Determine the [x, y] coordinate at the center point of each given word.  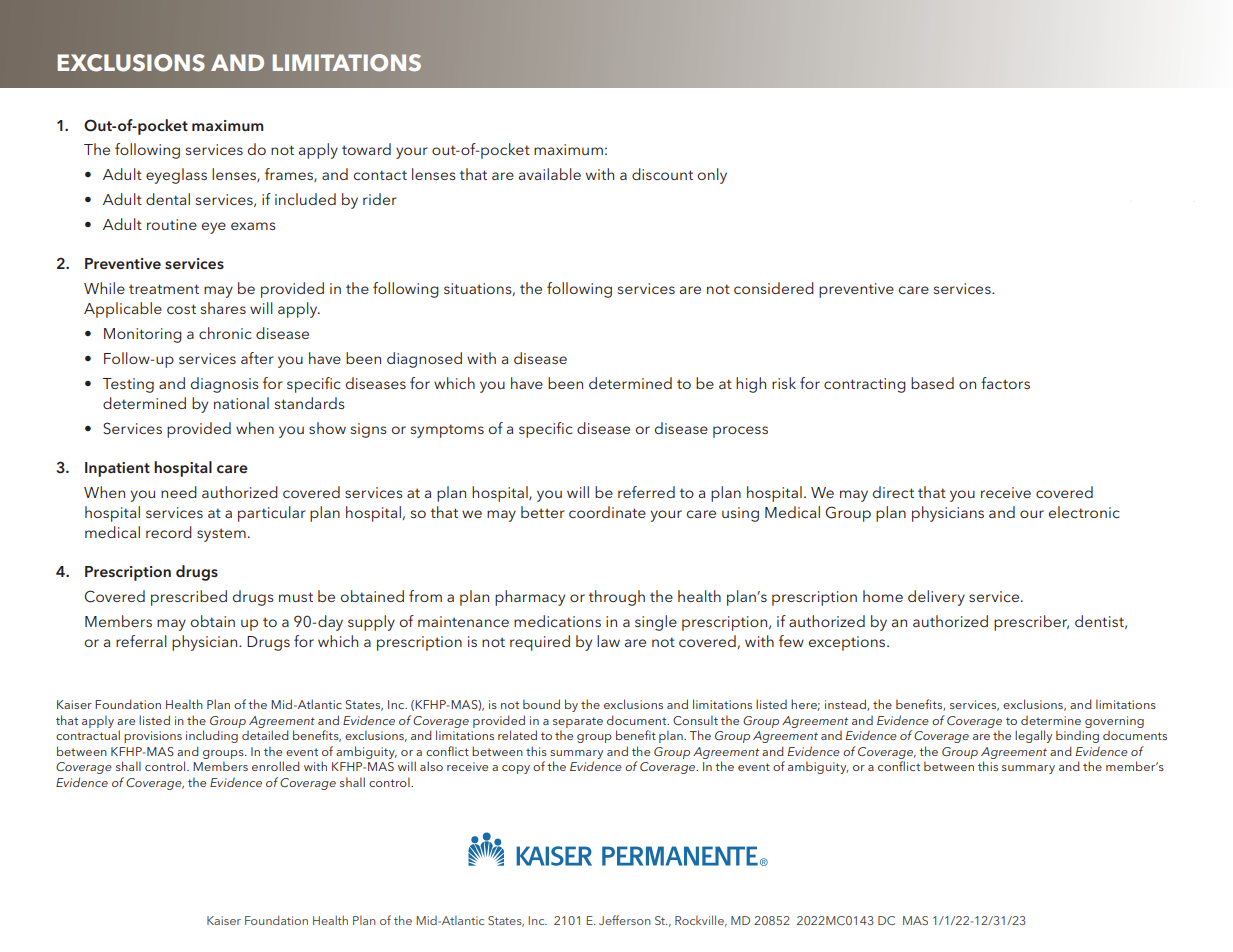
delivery [936, 598]
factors [1005, 383]
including [212, 736]
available [550, 174]
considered [774, 288]
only [712, 176]
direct [893, 492]
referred [646, 492]
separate [578, 722]
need [179, 492]
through [617, 598]
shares [223, 308]
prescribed [189, 598]
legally [1033, 736]
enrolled [276, 766]
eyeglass [176, 176]
